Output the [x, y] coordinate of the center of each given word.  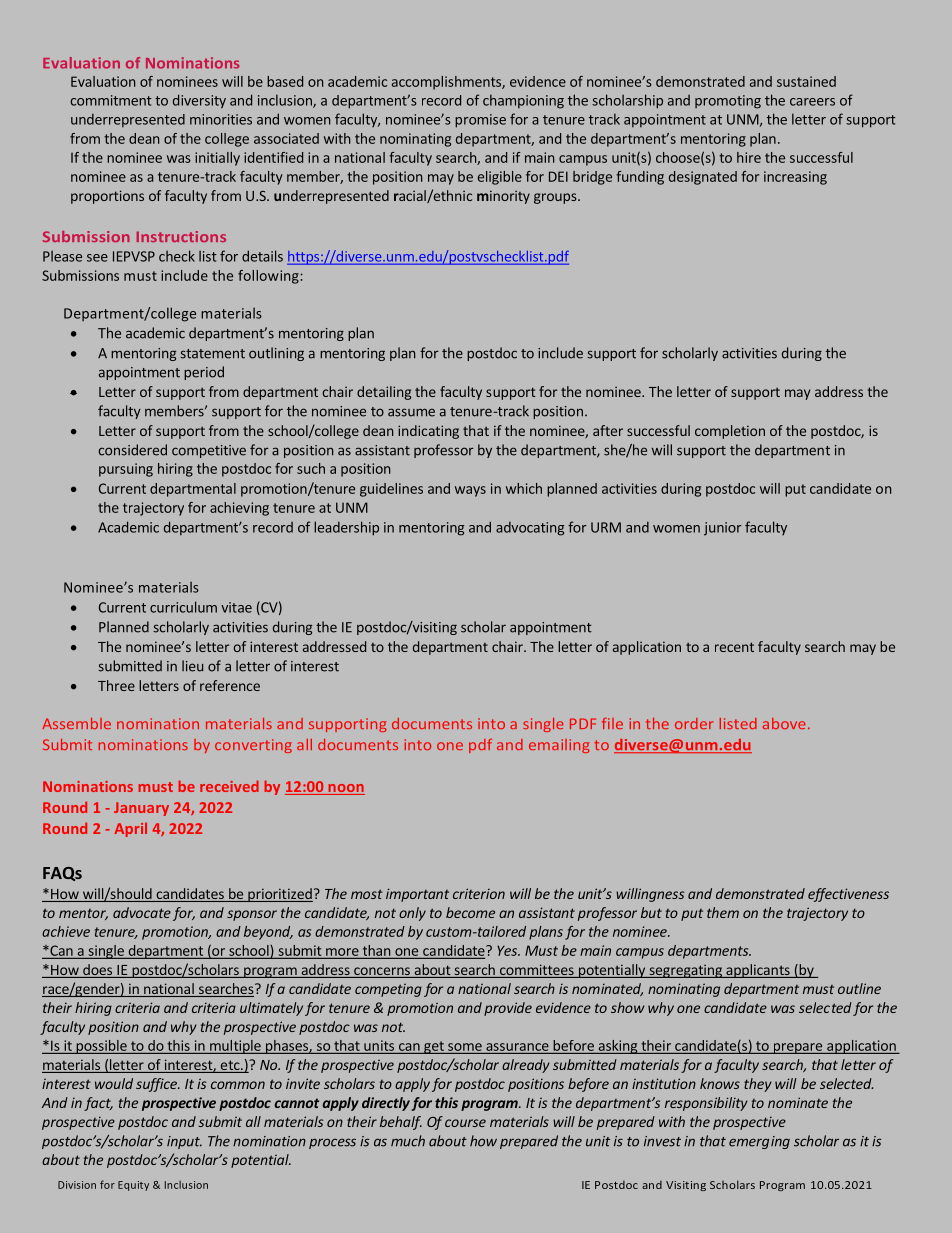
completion [730, 432]
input [184, 1142]
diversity [199, 101]
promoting [728, 102]
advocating [530, 528]
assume [411, 412]
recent [734, 647]
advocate [142, 912]
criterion [479, 893]
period [204, 373]
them [723, 912]
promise [480, 121]
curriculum [183, 607]
